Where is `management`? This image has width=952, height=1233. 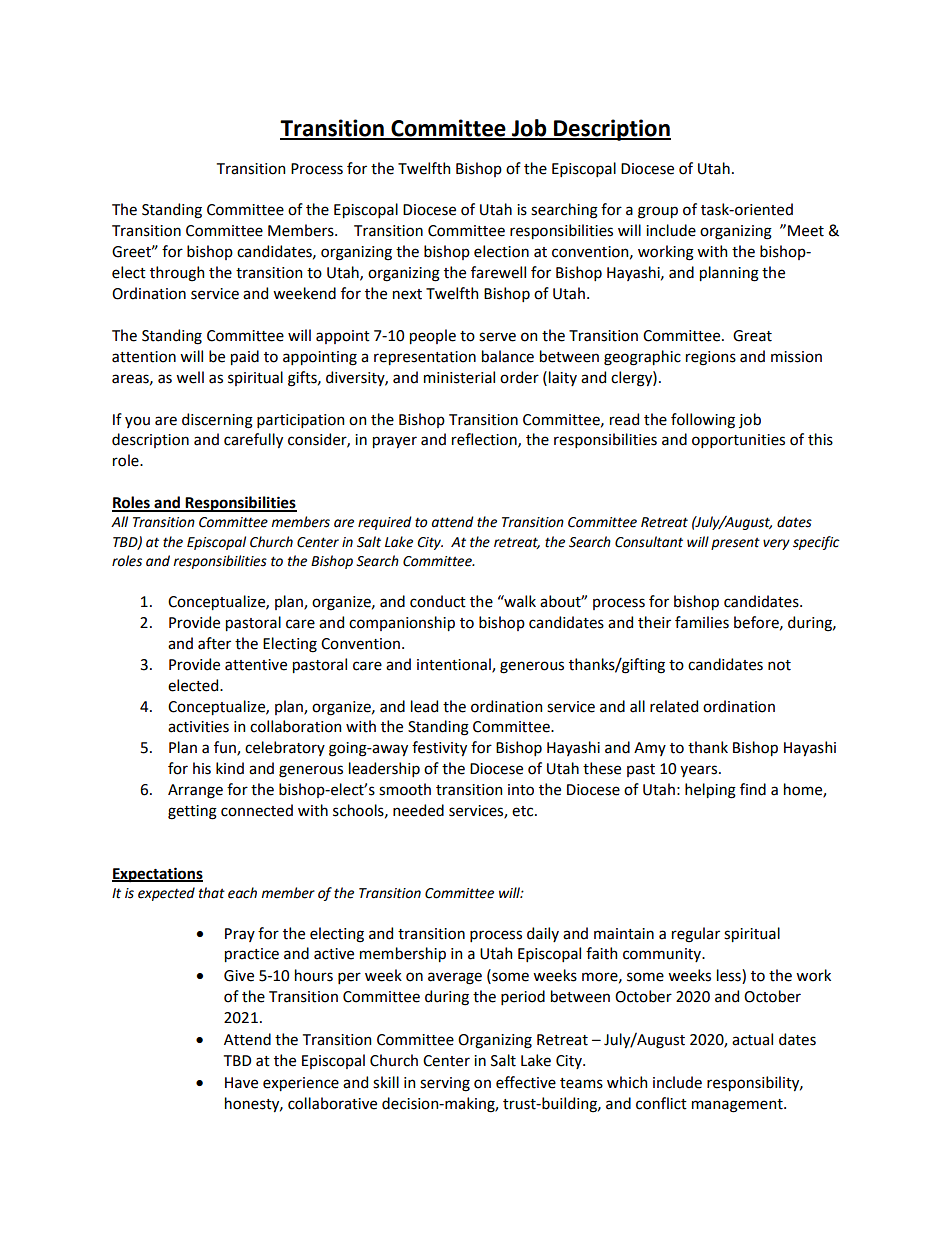
management is located at coordinates (738, 1106).
